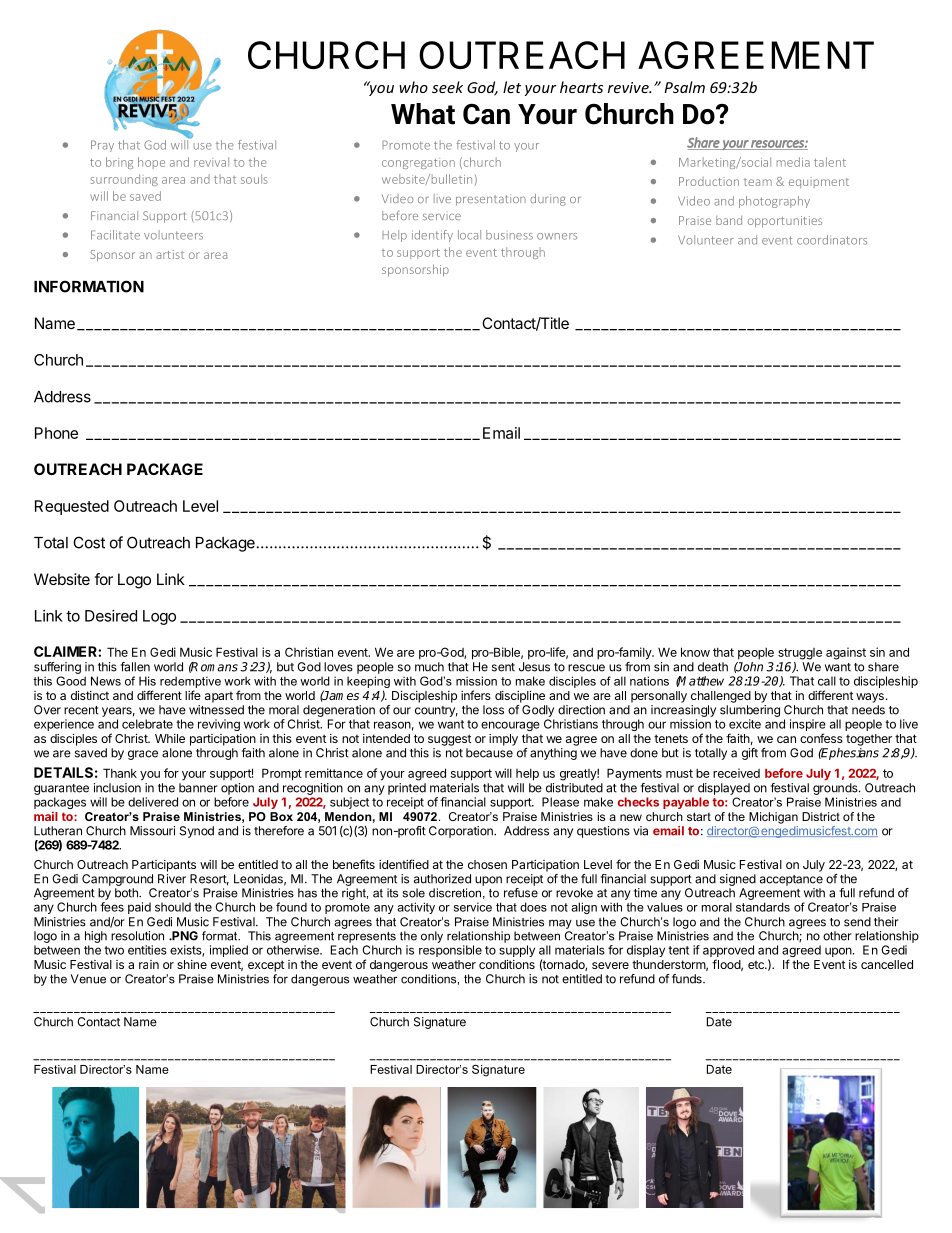 The height and width of the screenshot is (1233, 952). What do you see at coordinates (102, 146) in the screenshot?
I see `Pray` at bounding box center [102, 146].
